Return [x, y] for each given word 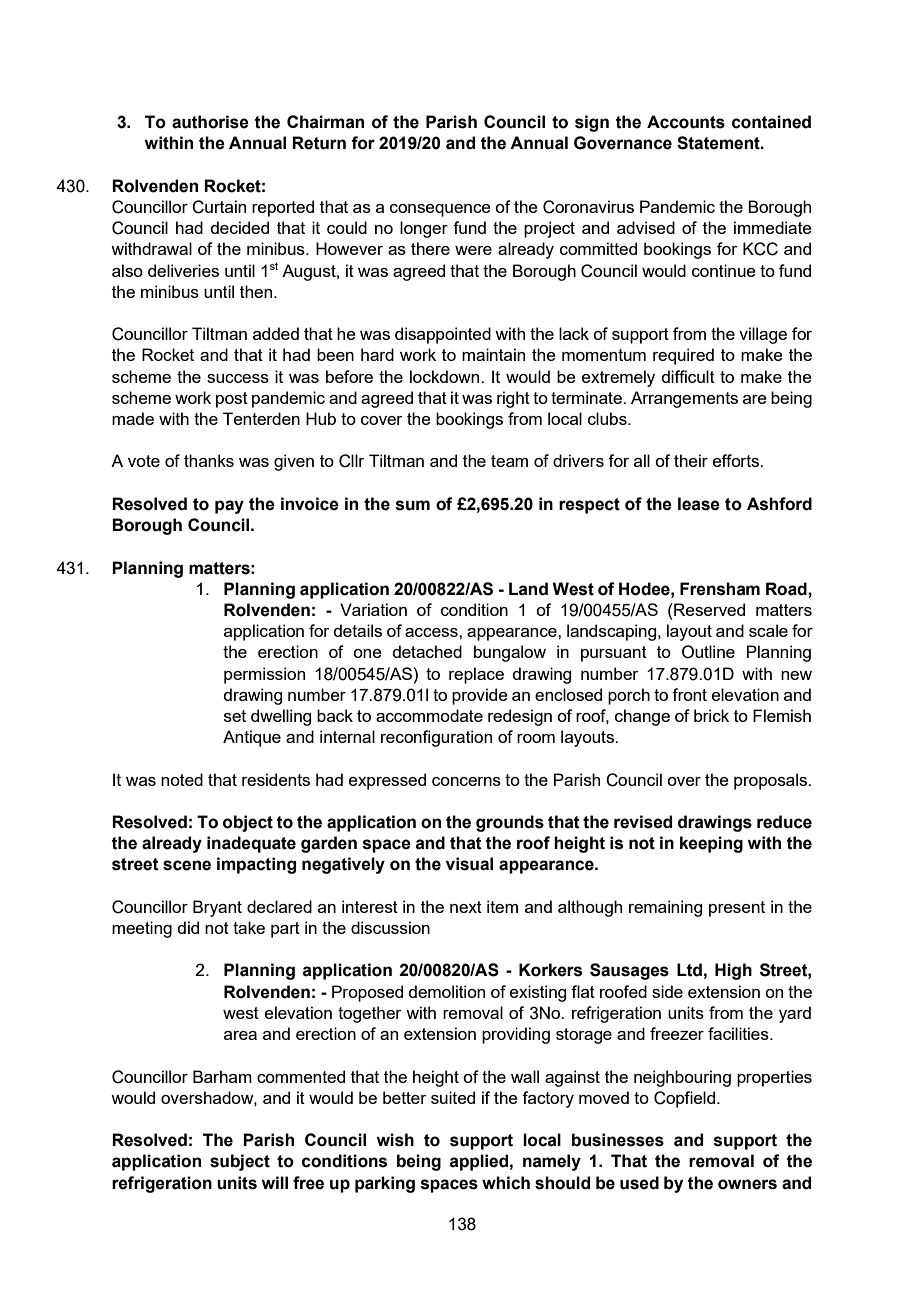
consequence [440, 210]
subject [240, 1162]
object [248, 823]
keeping [711, 844]
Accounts [686, 122]
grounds [510, 823]
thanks [209, 460]
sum [413, 505]
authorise [210, 122]
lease [699, 504]
